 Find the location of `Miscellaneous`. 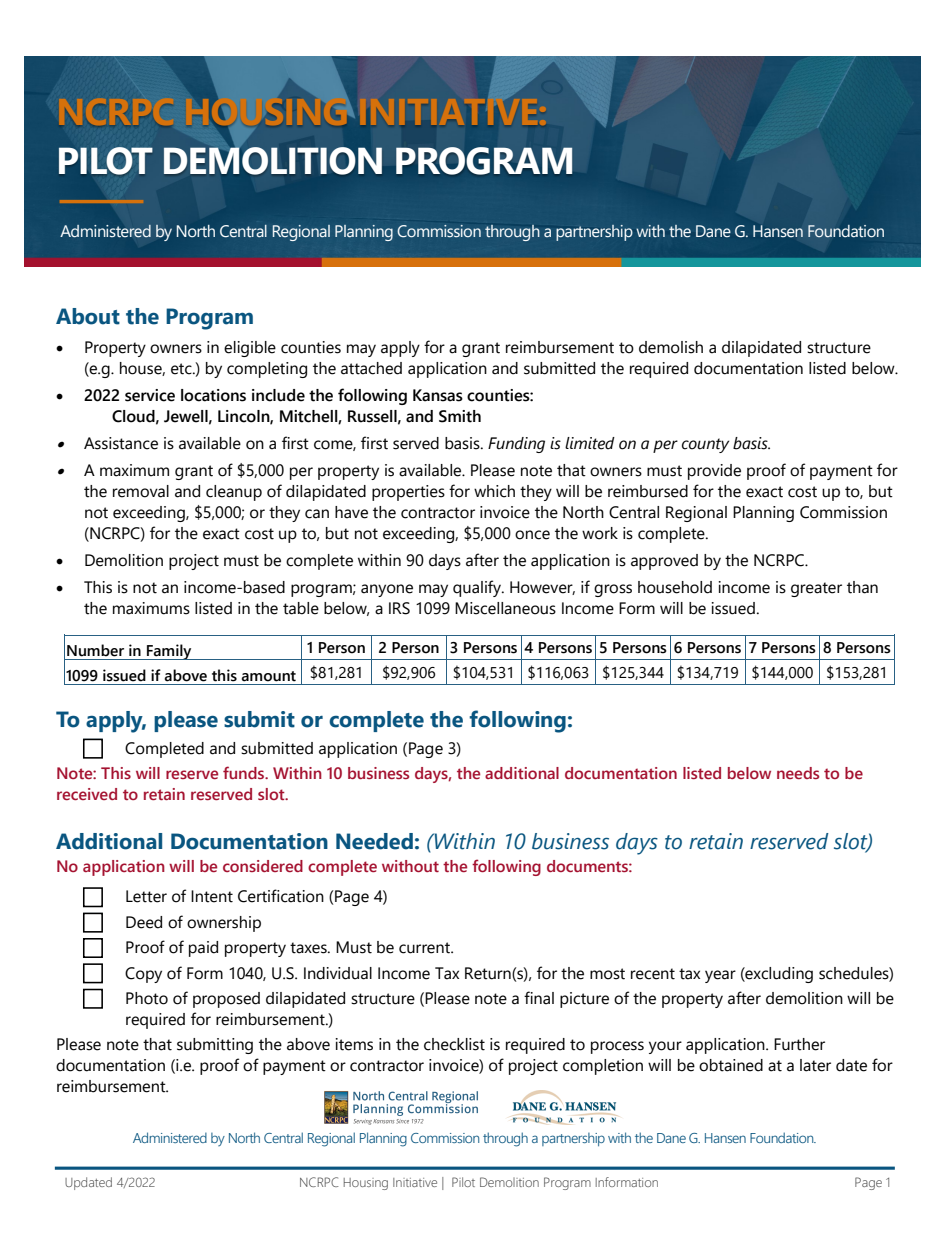

Miscellaneous is located at coordinates (505, 608).
